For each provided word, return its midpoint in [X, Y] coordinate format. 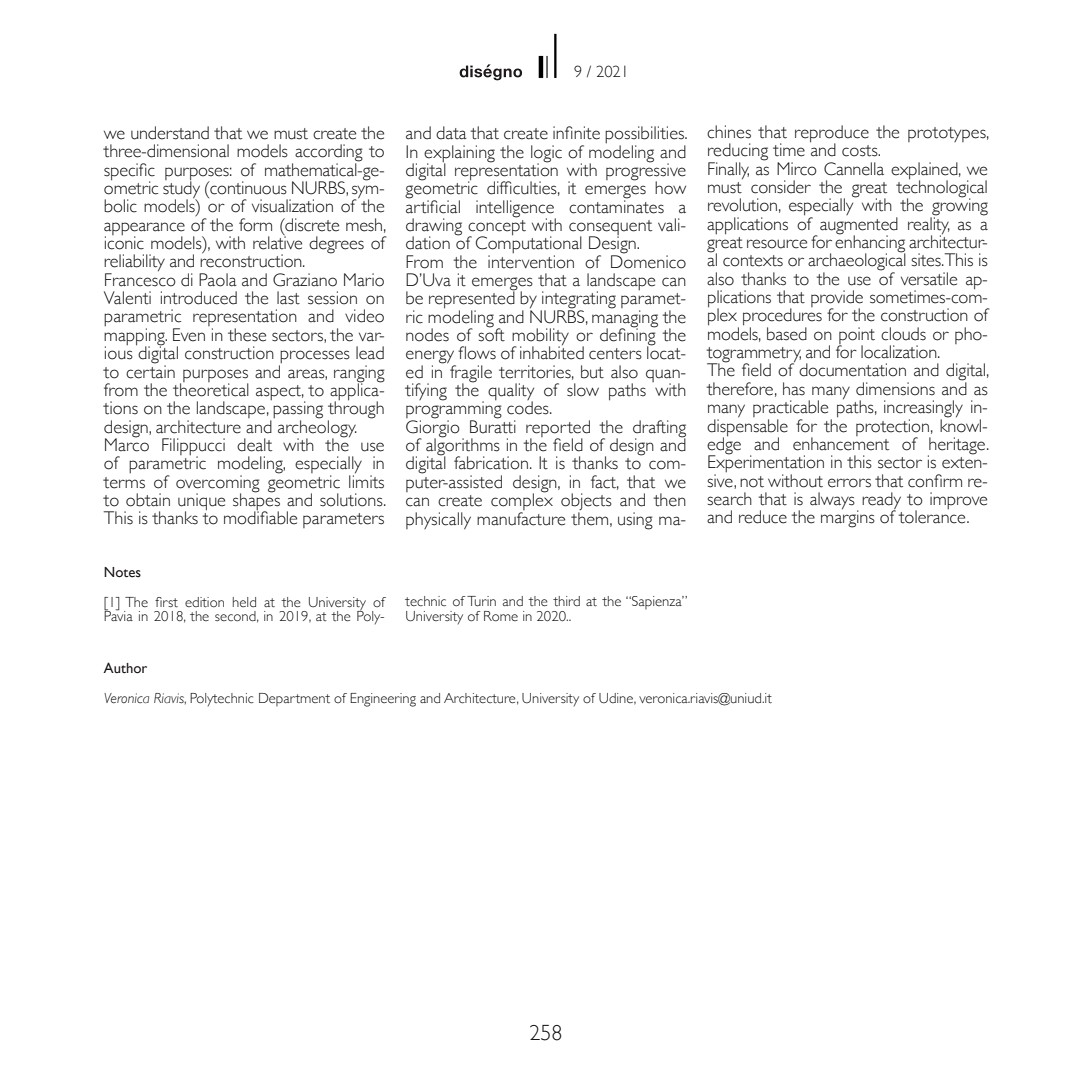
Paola [218, 280]
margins [848, 518]
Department [294, 699]
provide [837, 300]
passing [298, 411]
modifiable [260, 517]
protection [893, 428]
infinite [576, 133]
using [635, 521]
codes [529, 407]
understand [170, 133]
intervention [531, 262]
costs [861, 151]
